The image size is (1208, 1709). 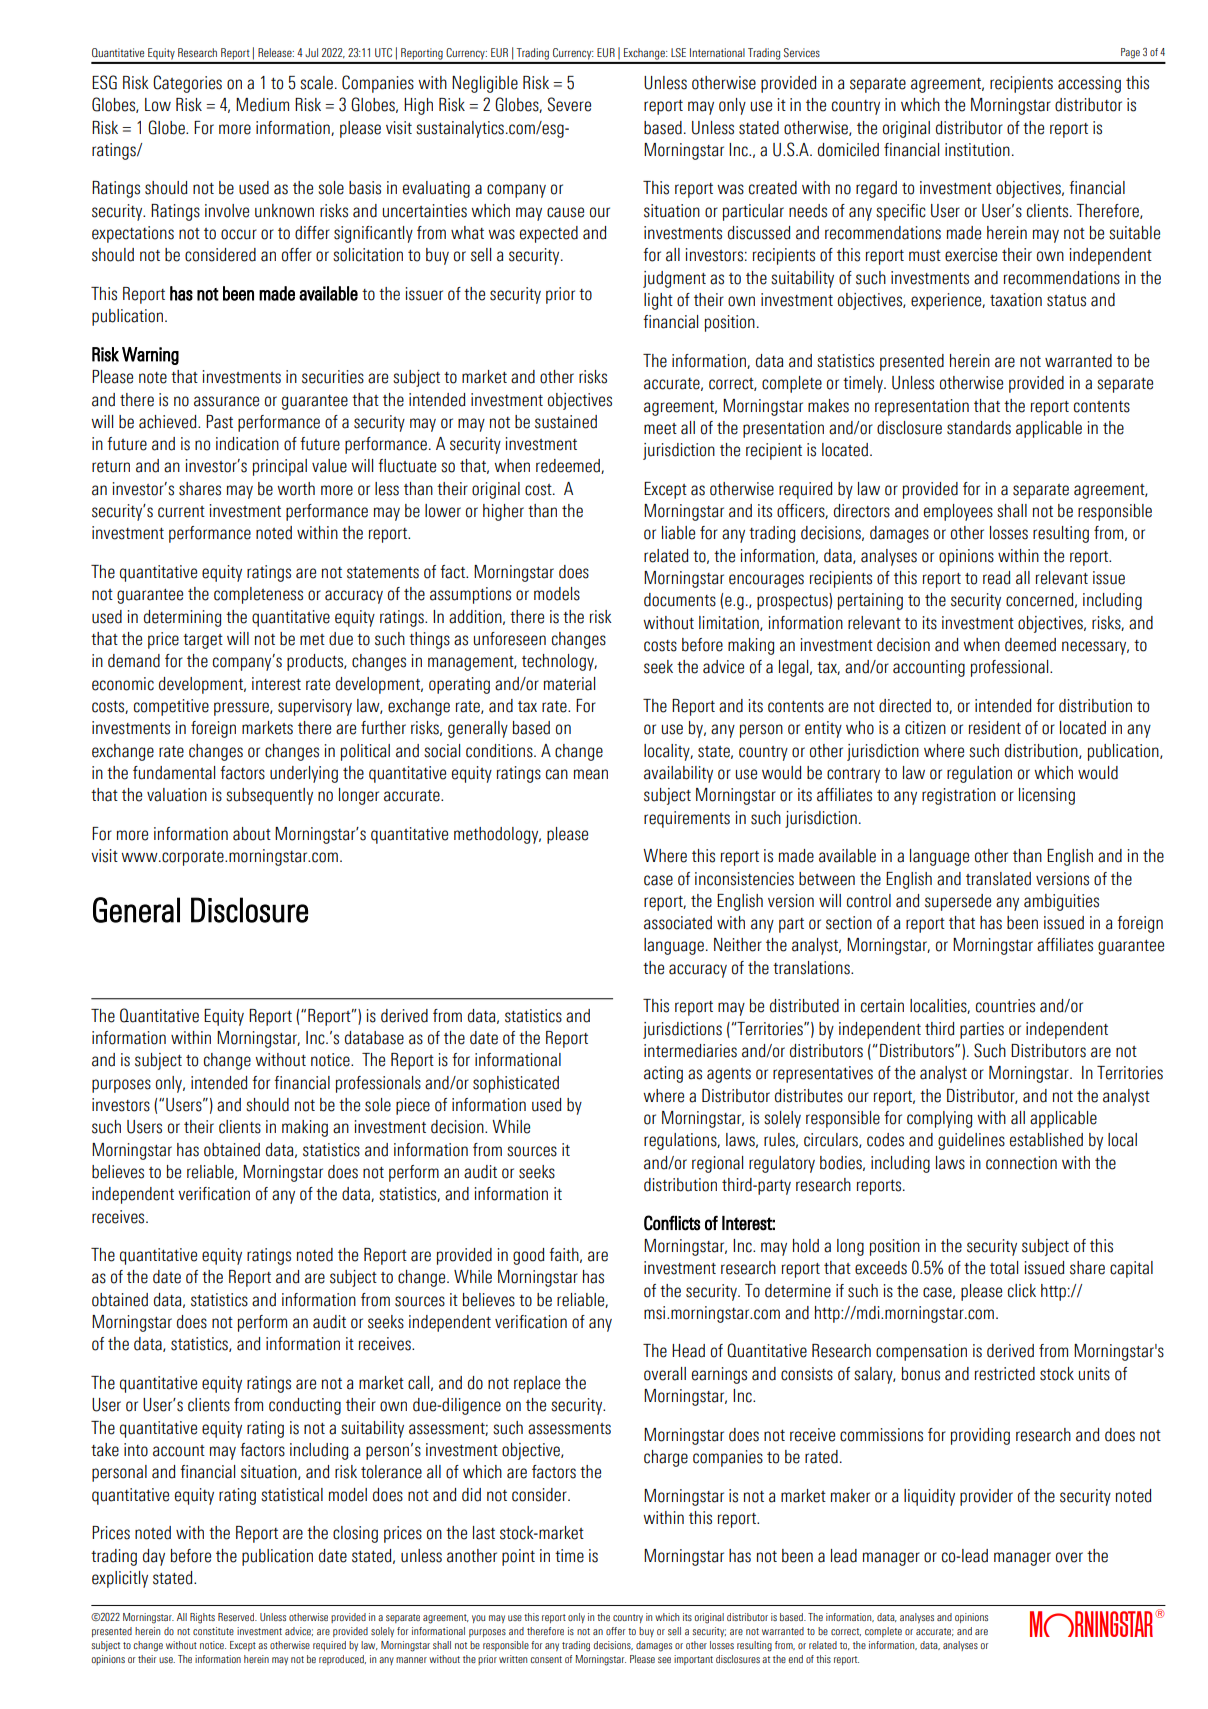 What do you see at coordinates (977, 150) in the screenshot?
I see `institution` at bounding box center [977, 150].
